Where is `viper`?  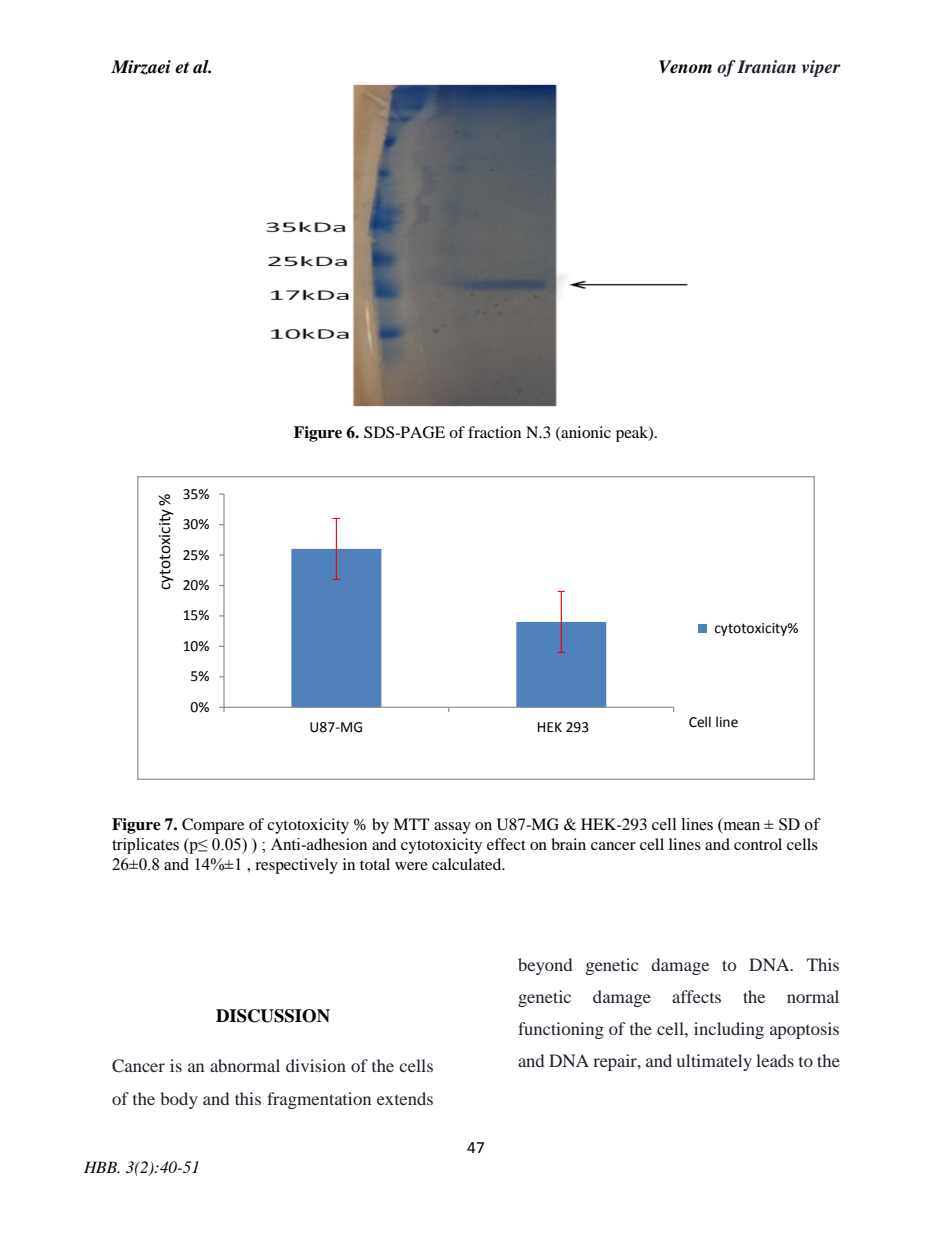
viper is located at coordinates (821, 68).
